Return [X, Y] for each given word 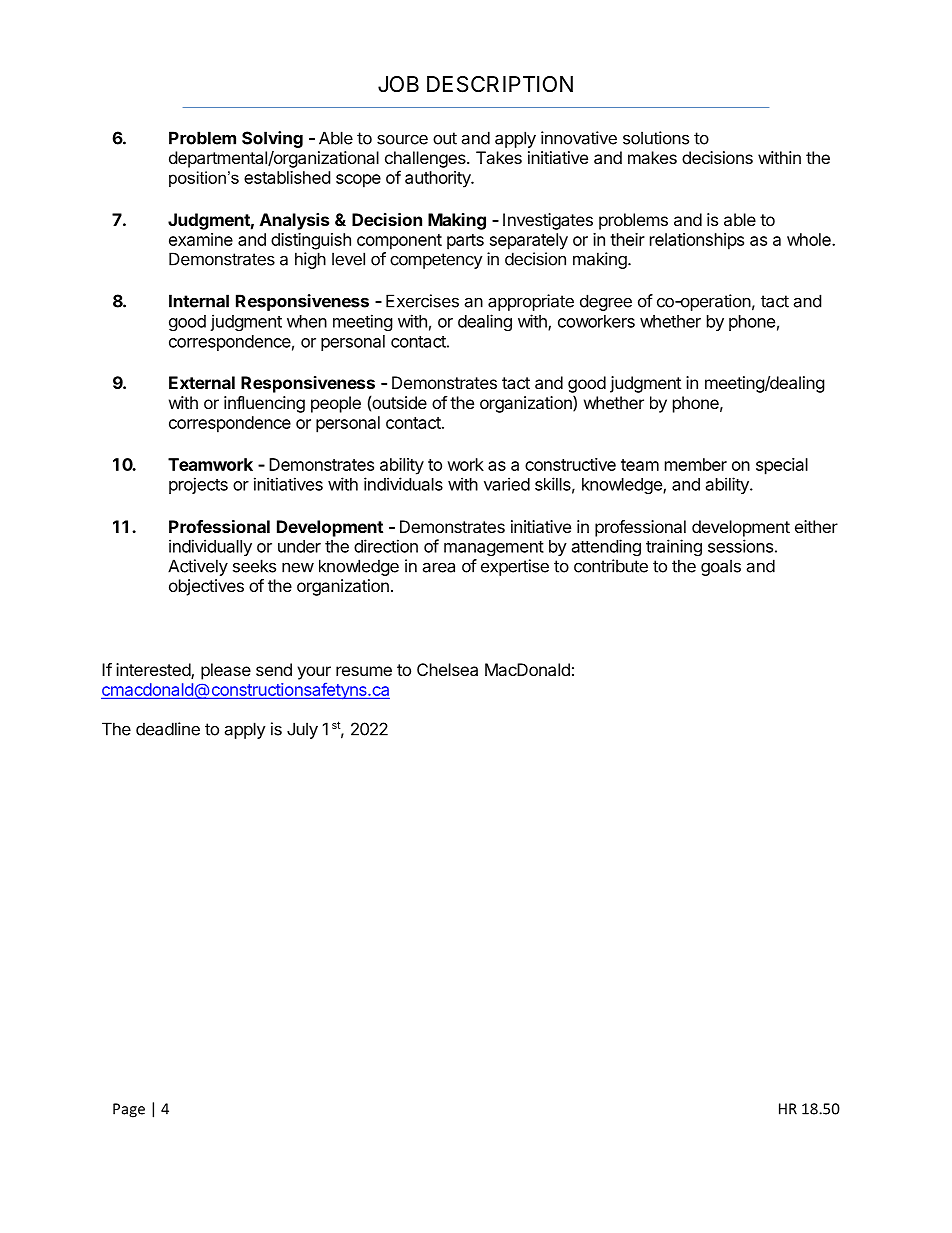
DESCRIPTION [500, 84]
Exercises [422, 301]
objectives [206, 587]
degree [606, 302]
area [438, 567]
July [302, 730]
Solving [272, 139]
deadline [168, 729]
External [202, 382]
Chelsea [447, 669]
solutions [656, 138]
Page [129, 1110]
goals [721, 567]
